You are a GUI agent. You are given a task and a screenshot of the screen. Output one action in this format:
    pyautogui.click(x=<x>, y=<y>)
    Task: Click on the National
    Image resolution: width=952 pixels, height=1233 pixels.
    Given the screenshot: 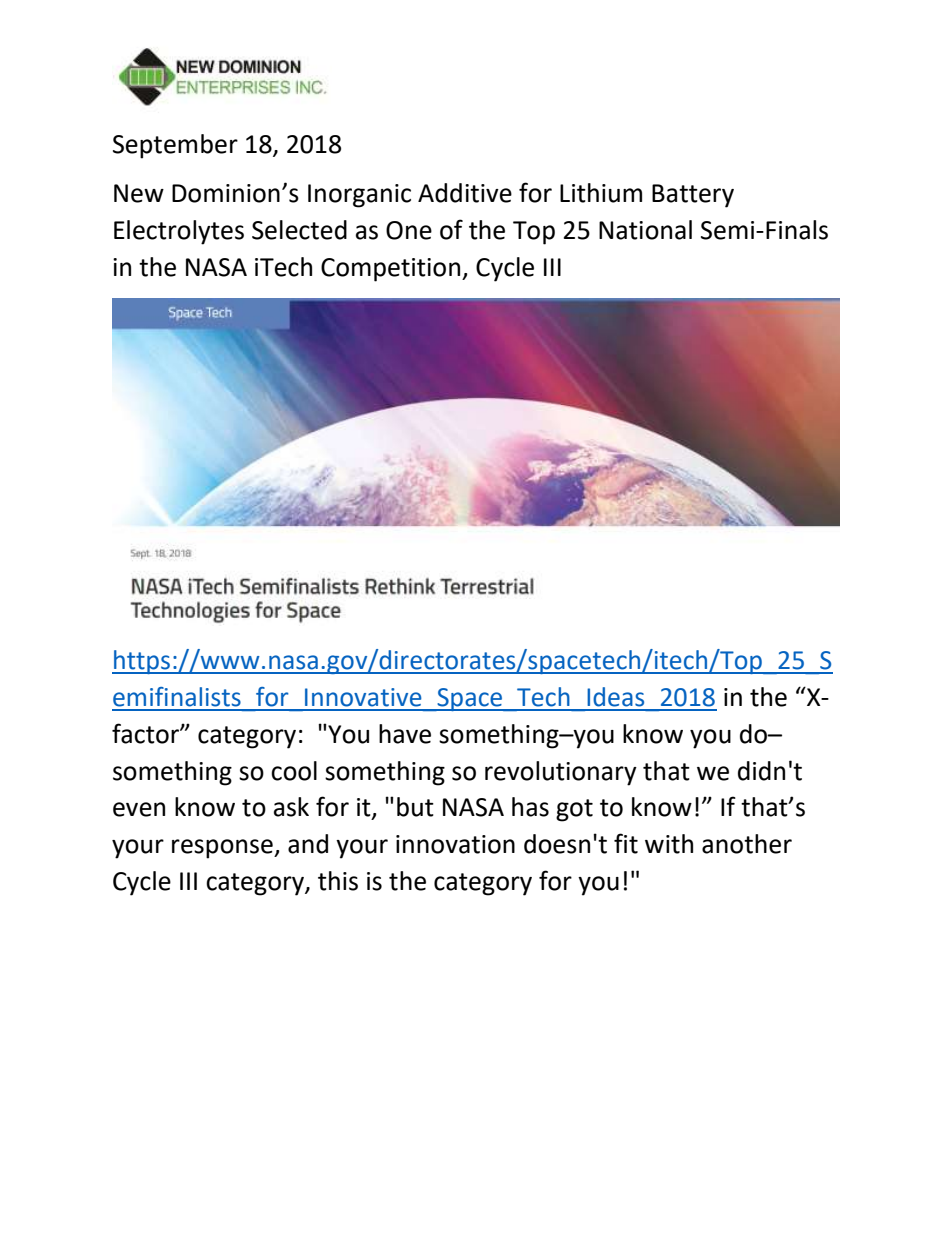 What is the action you would take?
    pyautogui.click(x=645, y=230)
